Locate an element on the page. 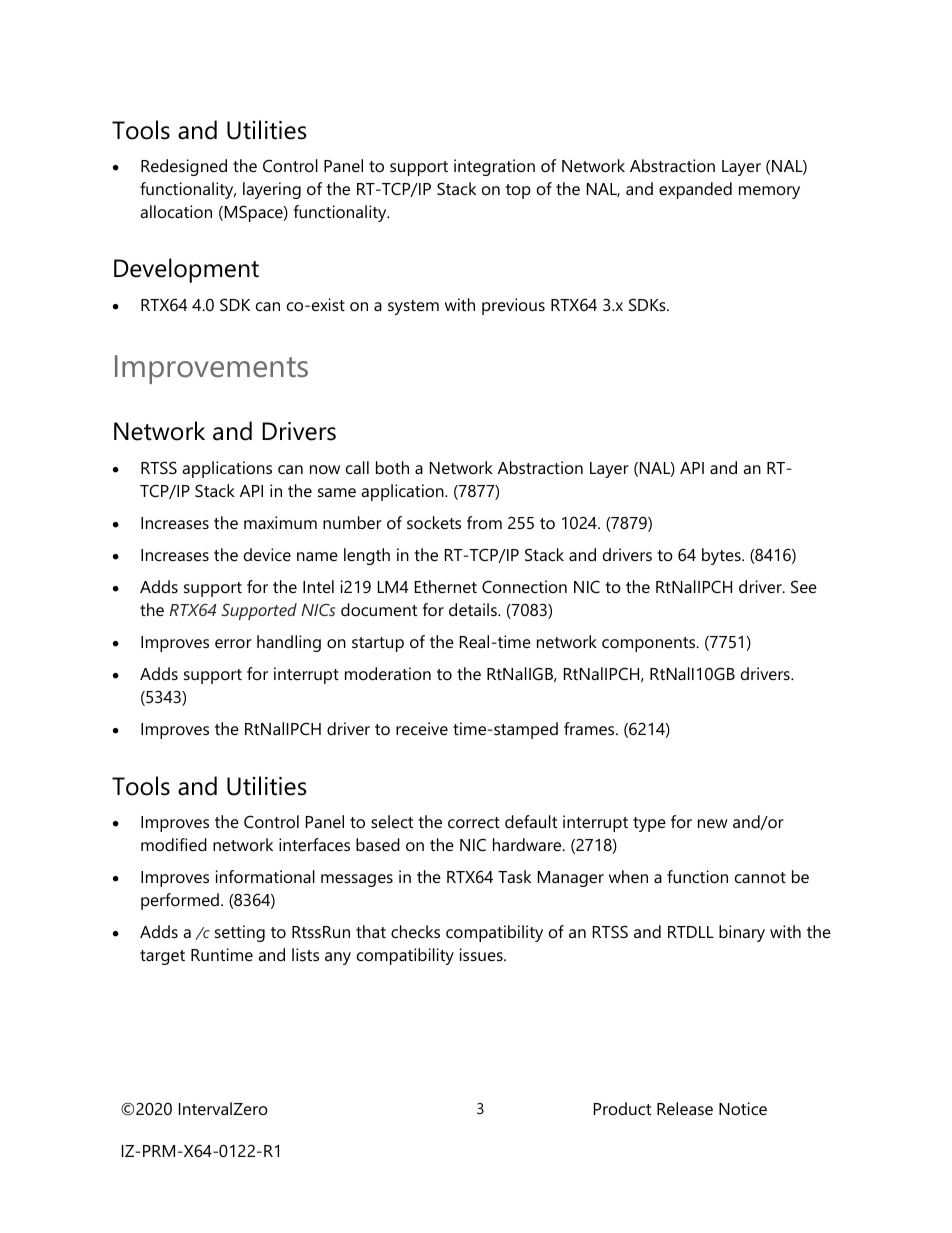  Notice is located at coordinates (743, 1108).
